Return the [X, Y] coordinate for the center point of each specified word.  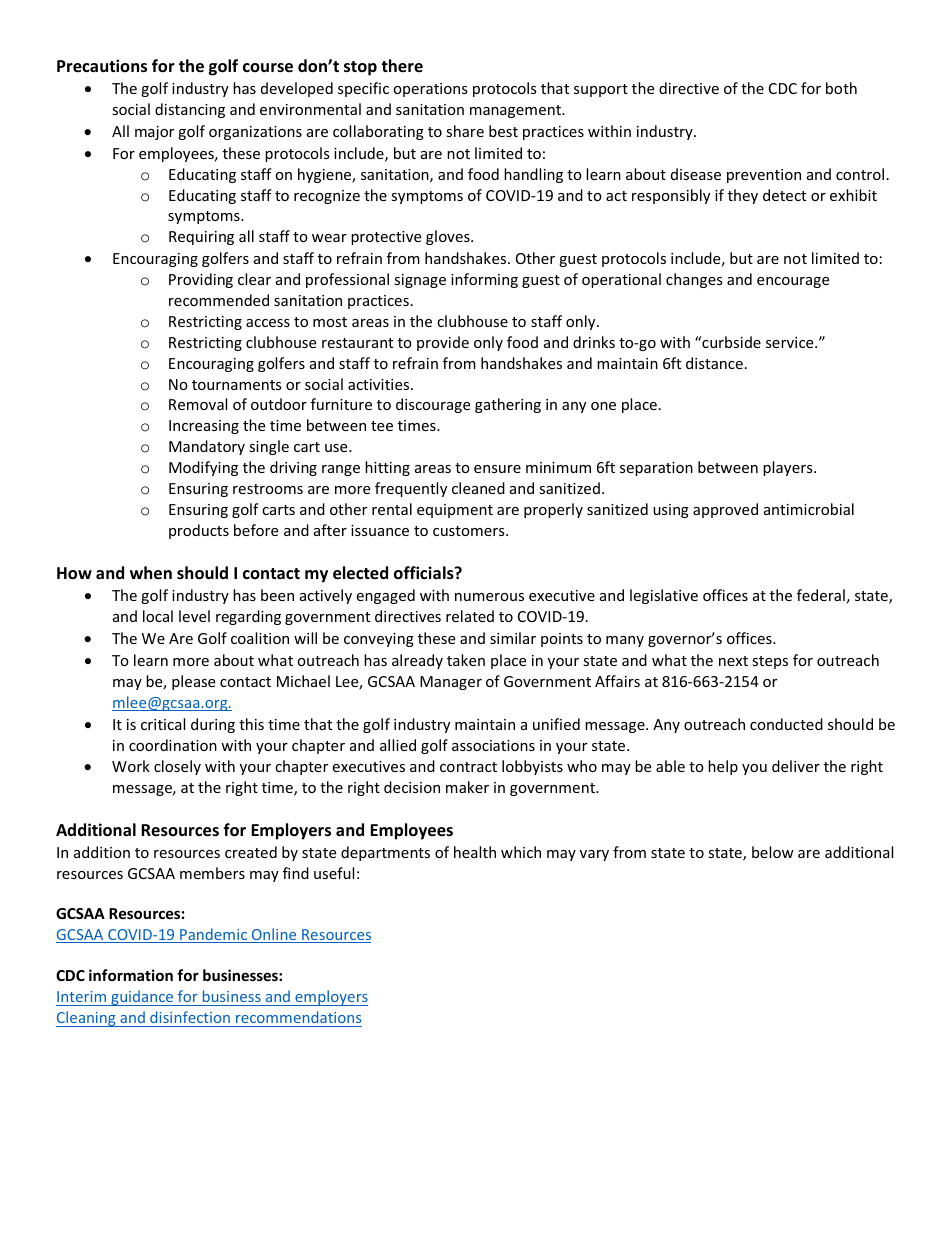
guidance [142, 998]
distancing [190, 110]
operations [430, 90]
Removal [198, 404]
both [841, 88]
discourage [433, 405]
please [193, 682]
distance [714, 363]
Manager [451, 683]
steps [770, 662]
